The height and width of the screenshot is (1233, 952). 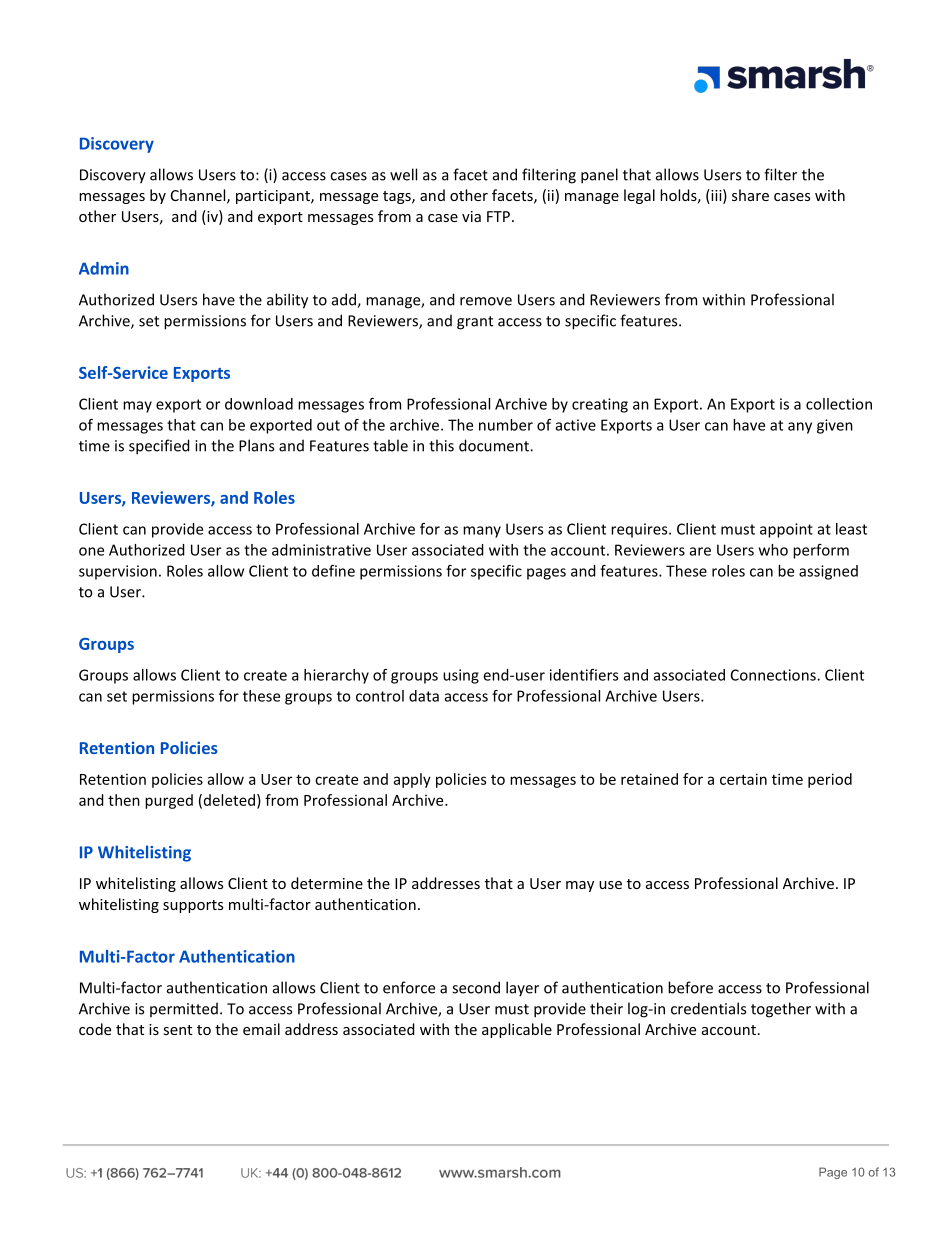 I want to click on document, so click(x=495, y=445).
